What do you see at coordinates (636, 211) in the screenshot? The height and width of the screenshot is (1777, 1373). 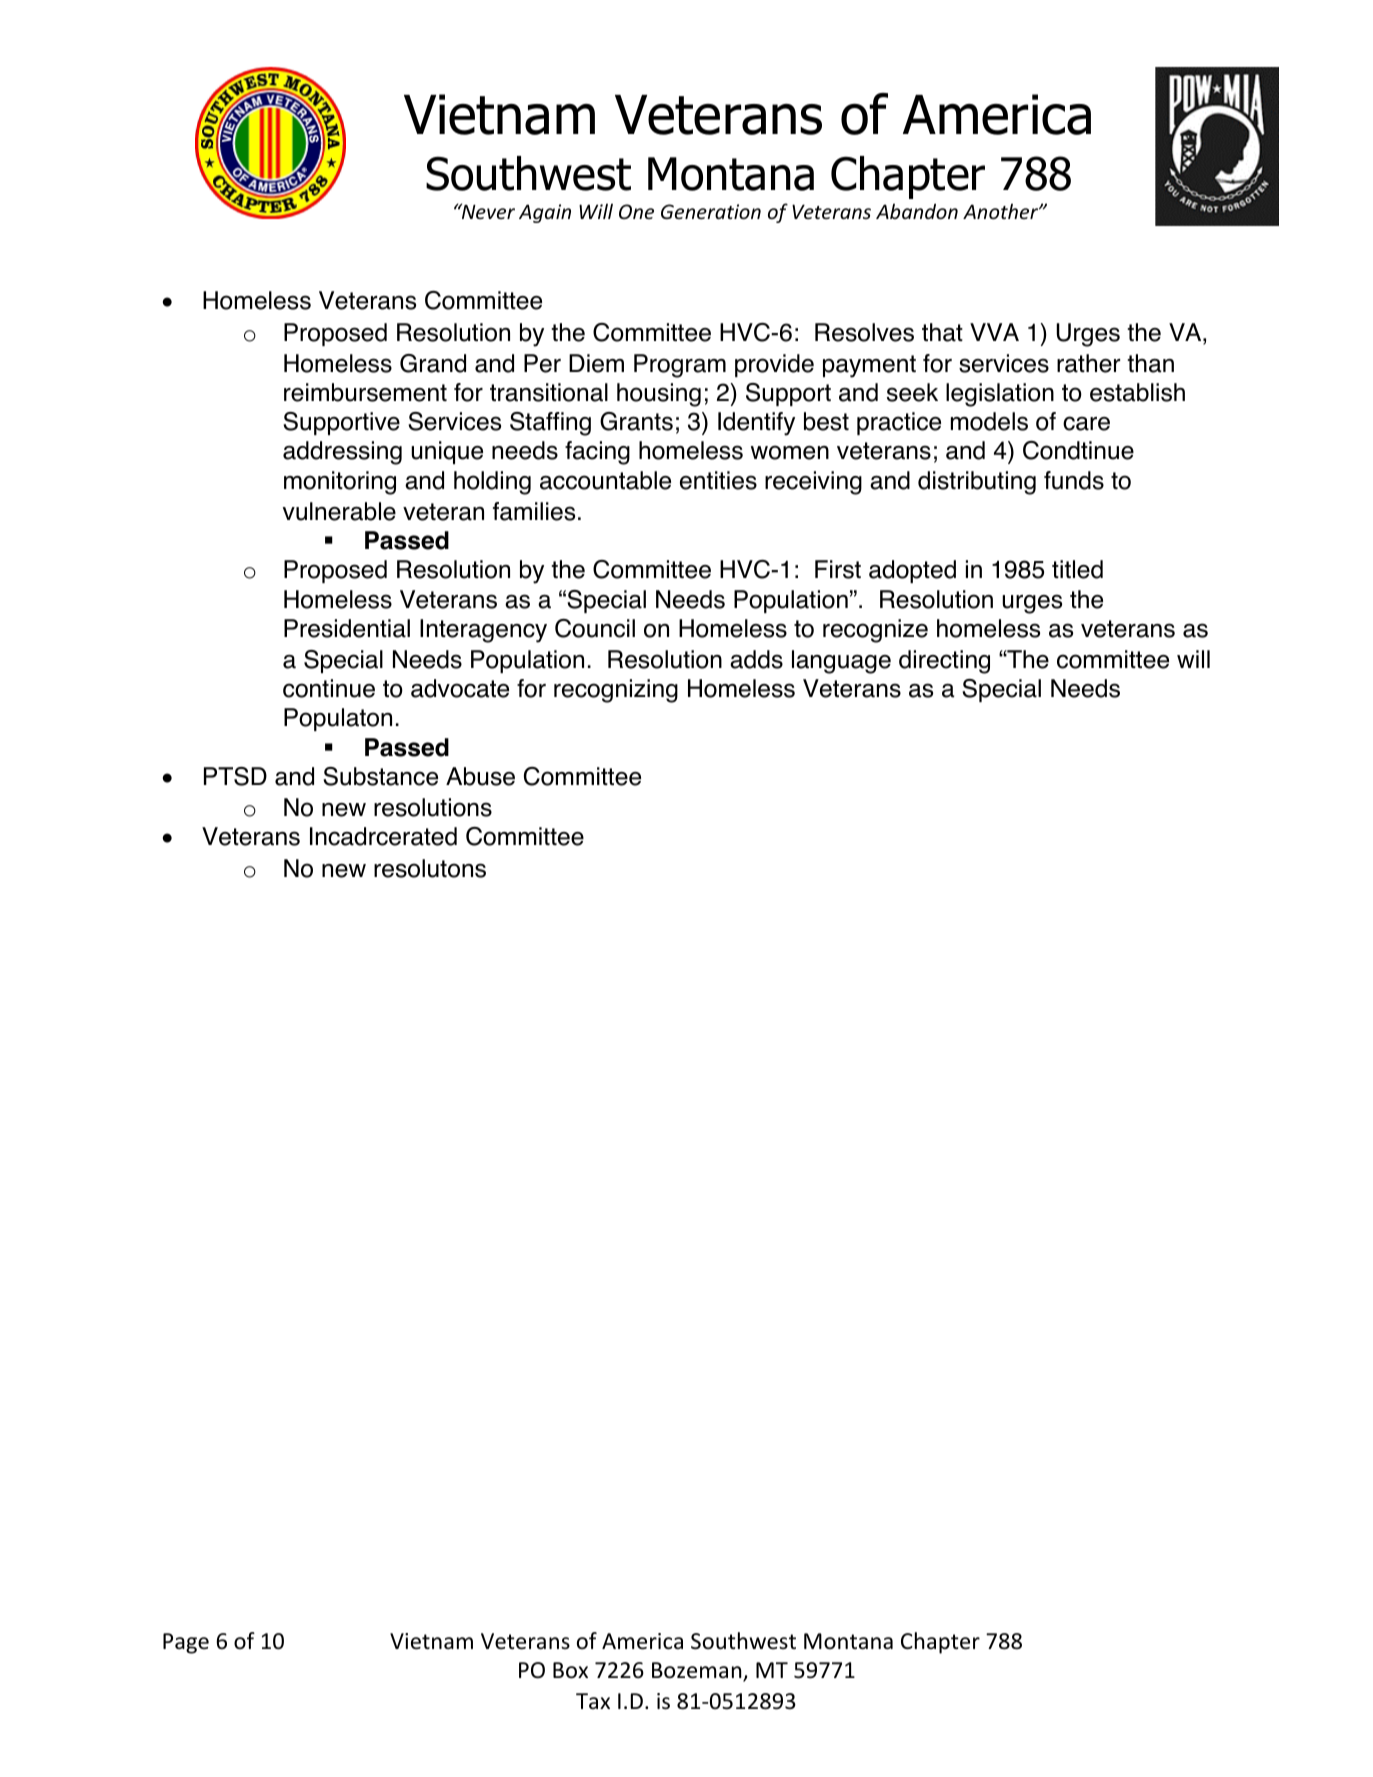 I see `One` at bounding box center [636, 211].
